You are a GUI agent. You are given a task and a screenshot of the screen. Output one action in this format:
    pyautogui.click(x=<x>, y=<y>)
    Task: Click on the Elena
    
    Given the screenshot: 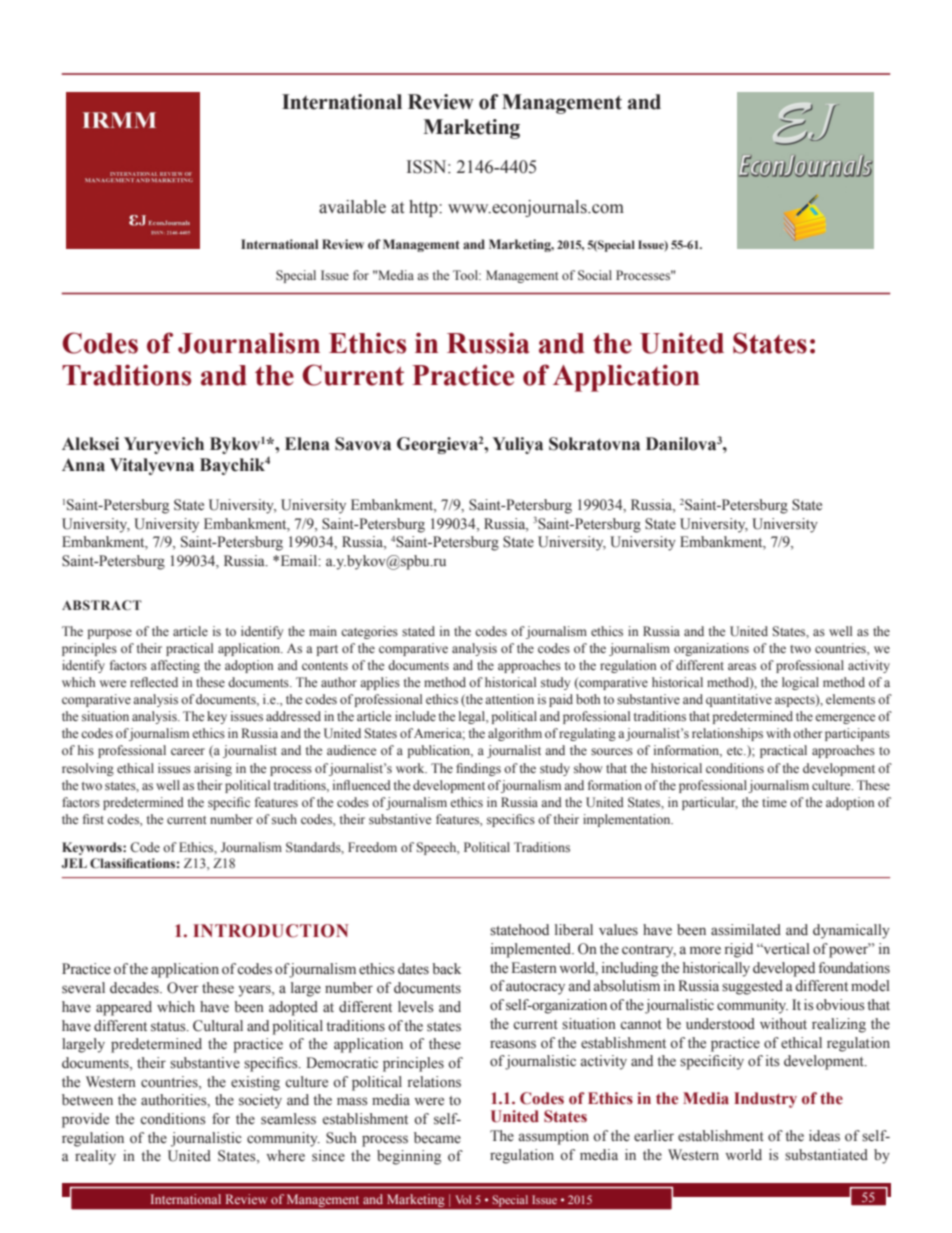 What is the action you would take?
    pyautogui.click(x=307, y=444)
